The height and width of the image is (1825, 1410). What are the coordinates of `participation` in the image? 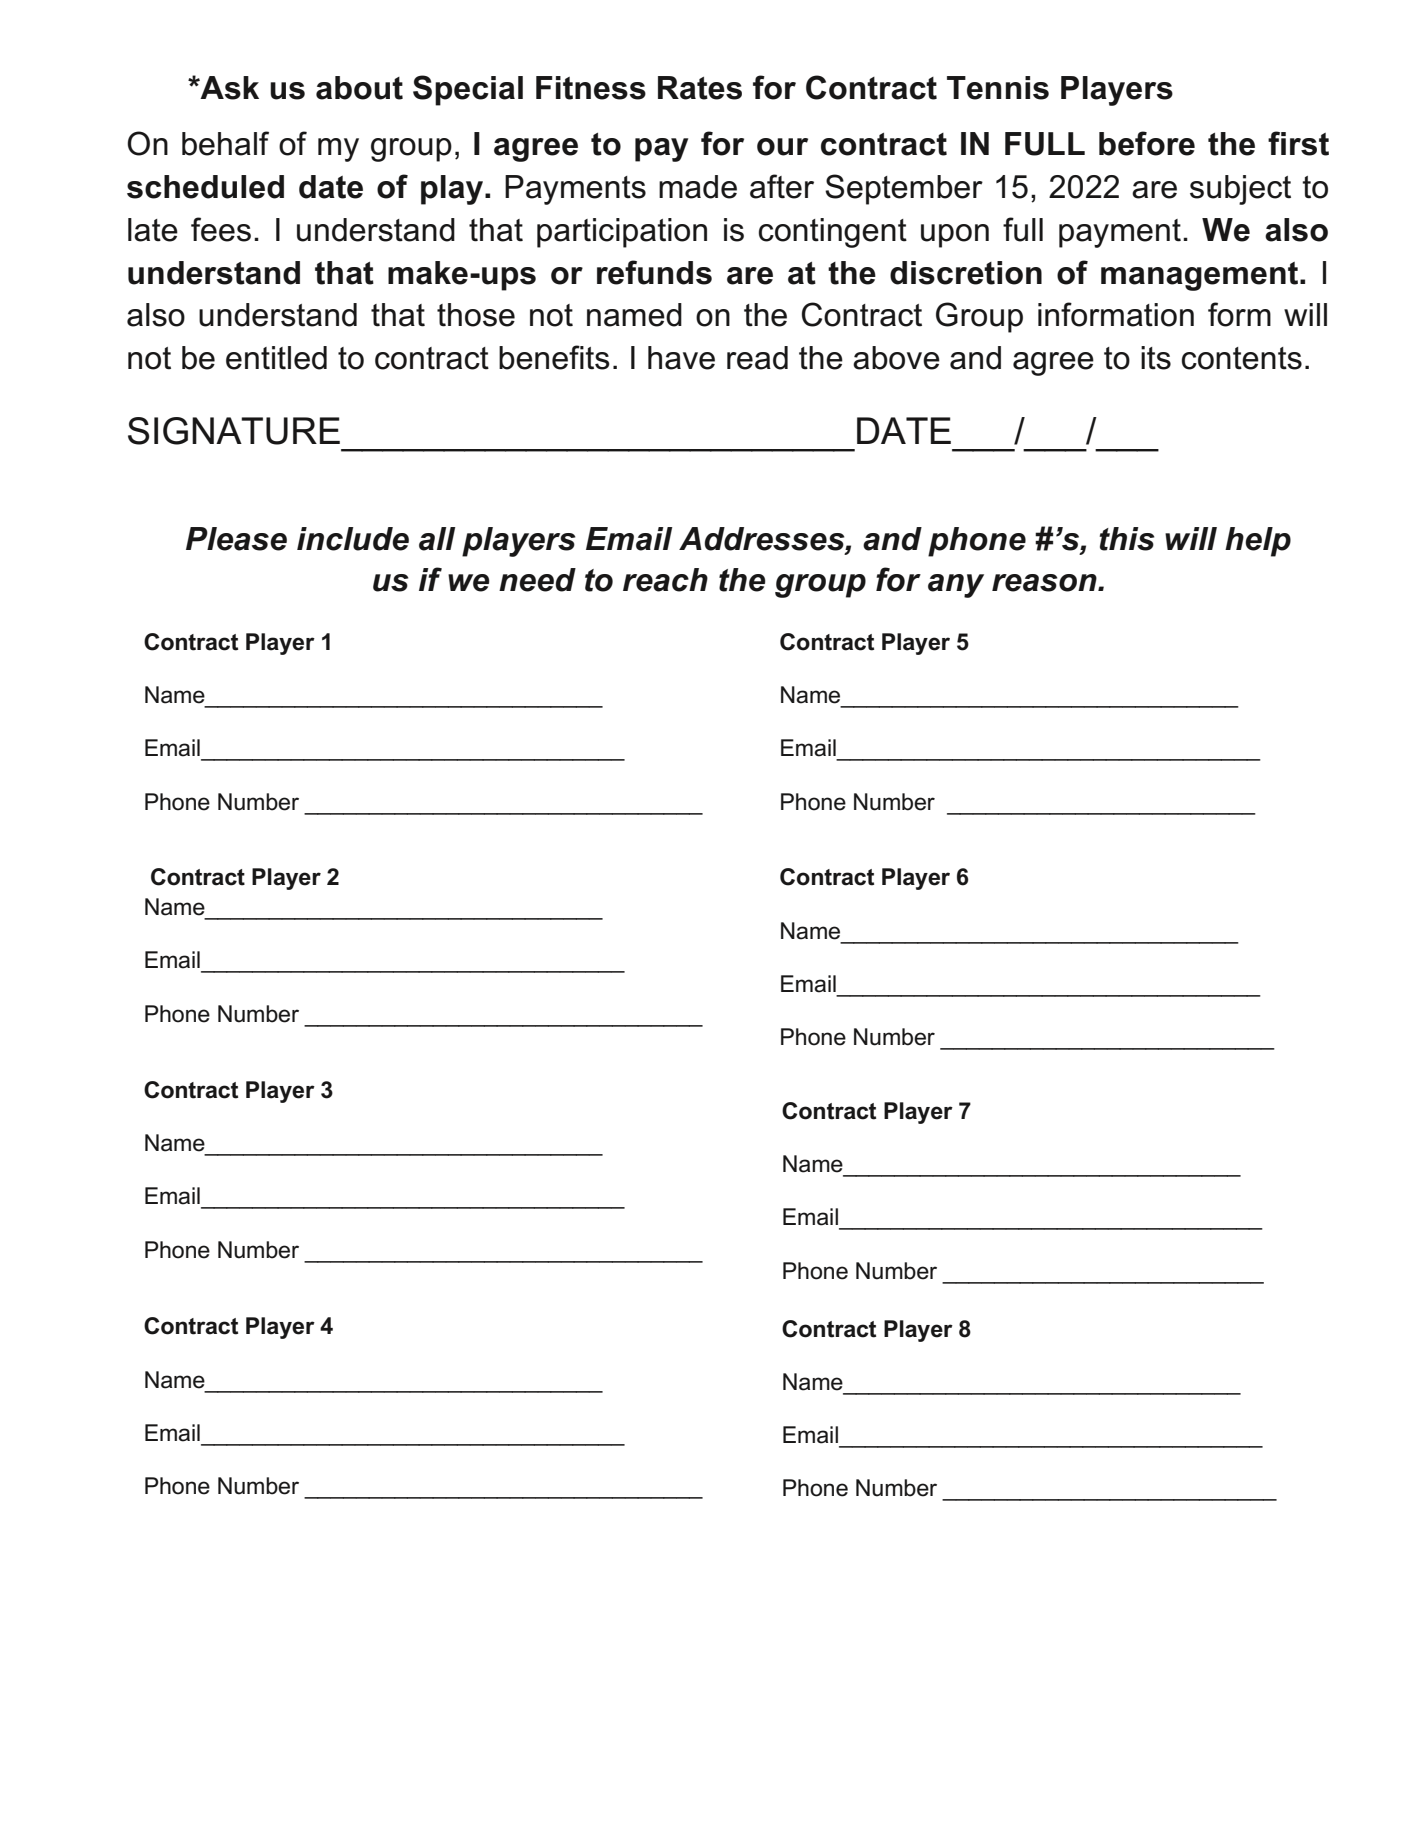 It's located at (622, 233).
